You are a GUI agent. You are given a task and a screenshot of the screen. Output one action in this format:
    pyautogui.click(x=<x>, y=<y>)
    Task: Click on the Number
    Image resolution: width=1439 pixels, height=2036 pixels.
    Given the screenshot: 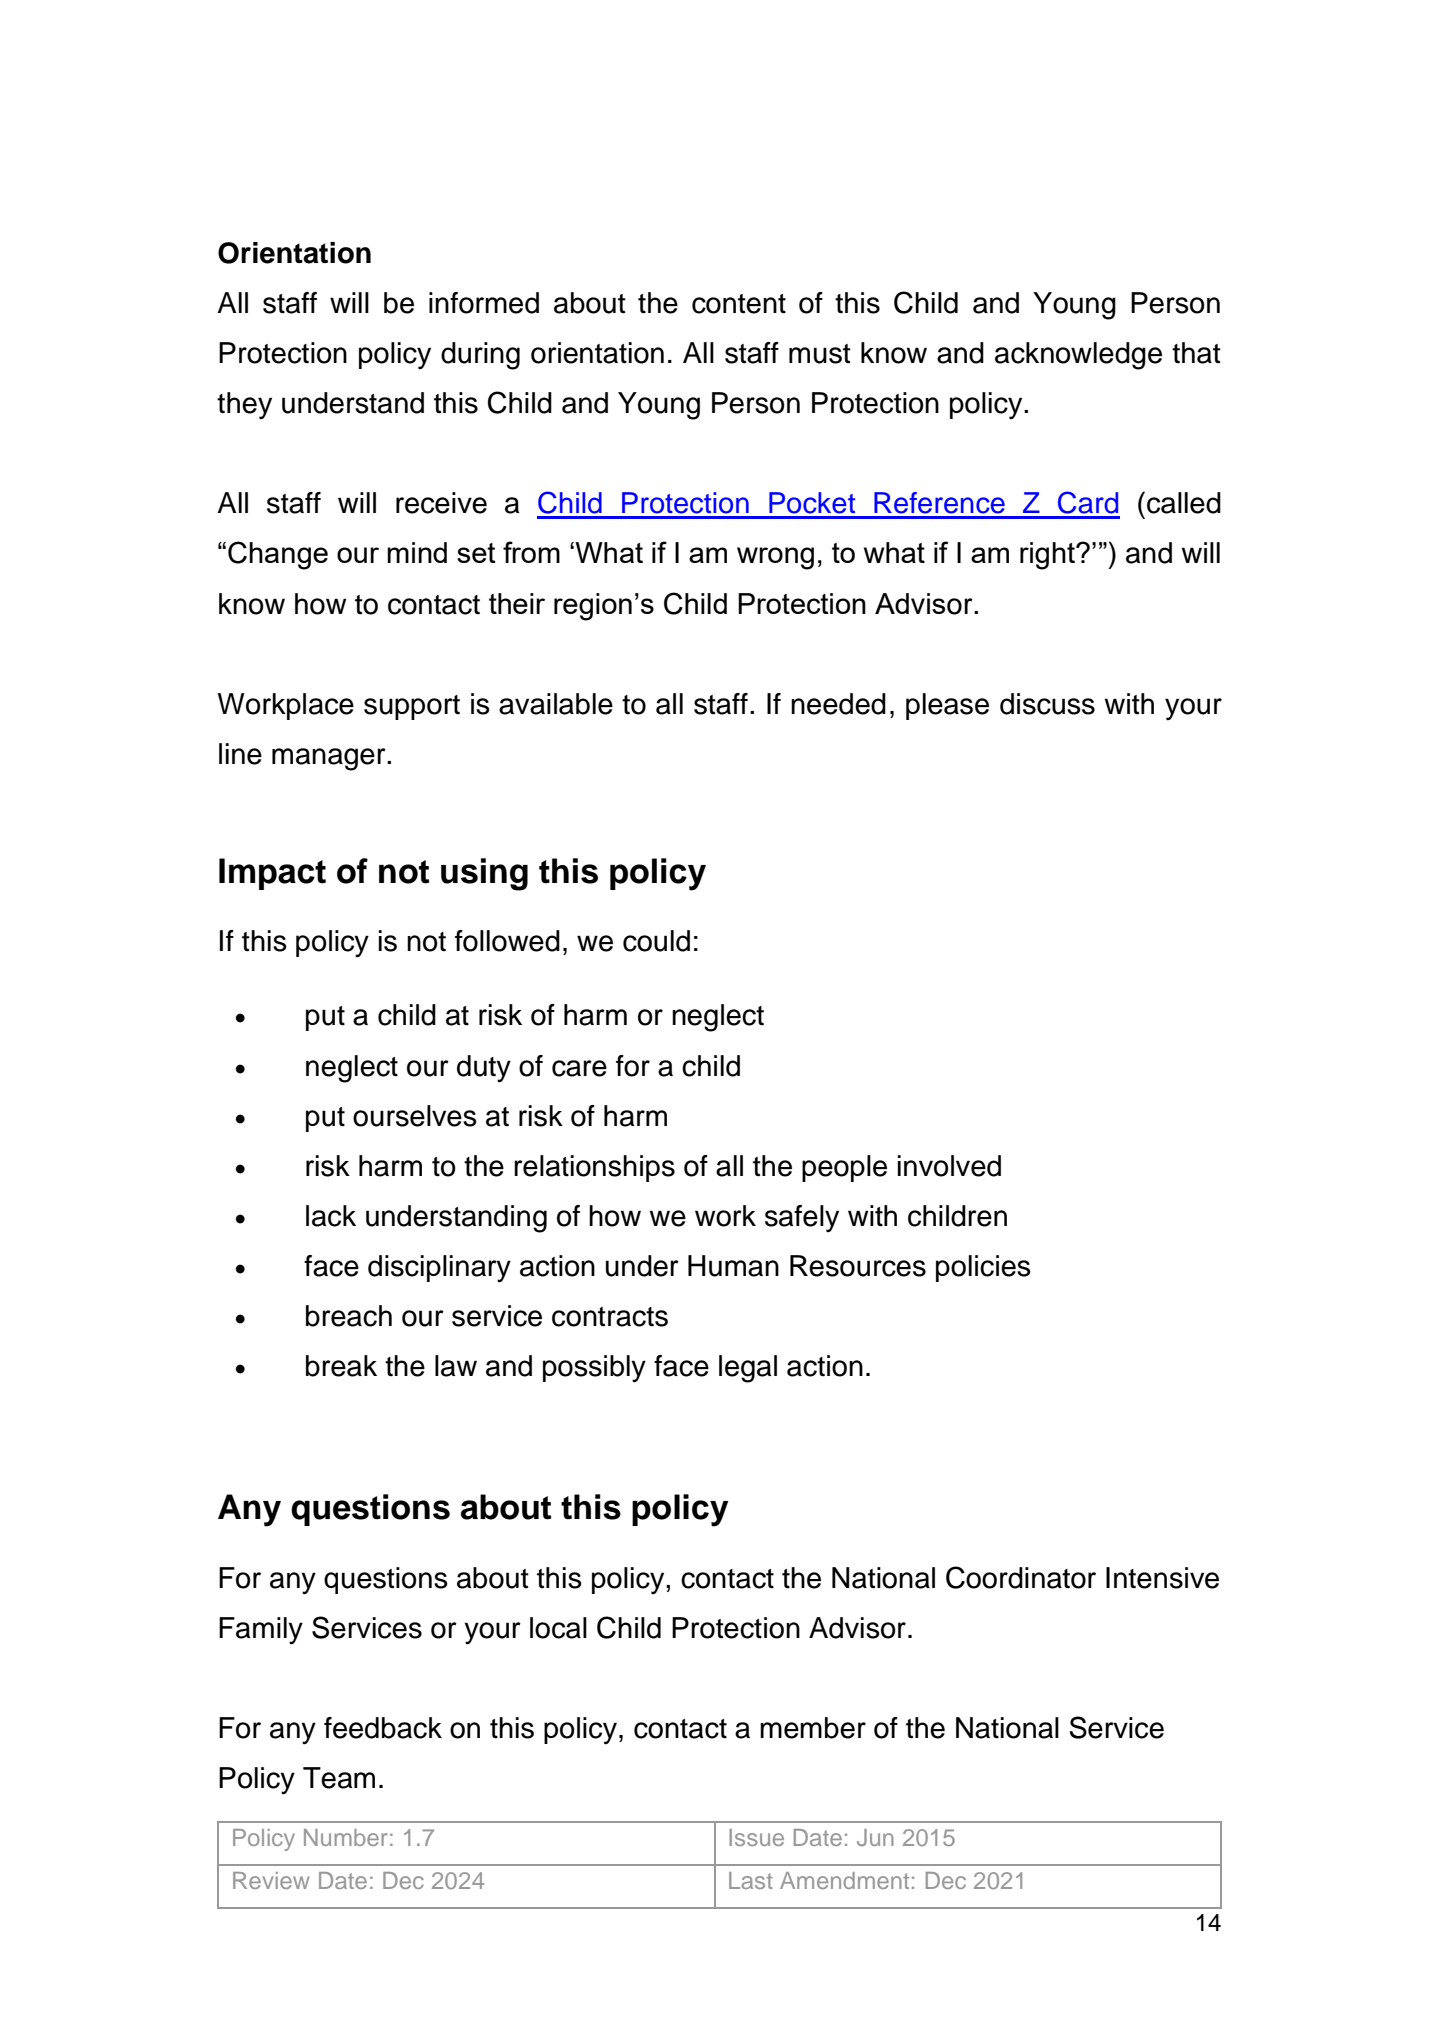 What is the action you would take?
    pyautogui.click(x=345, y=1837)
